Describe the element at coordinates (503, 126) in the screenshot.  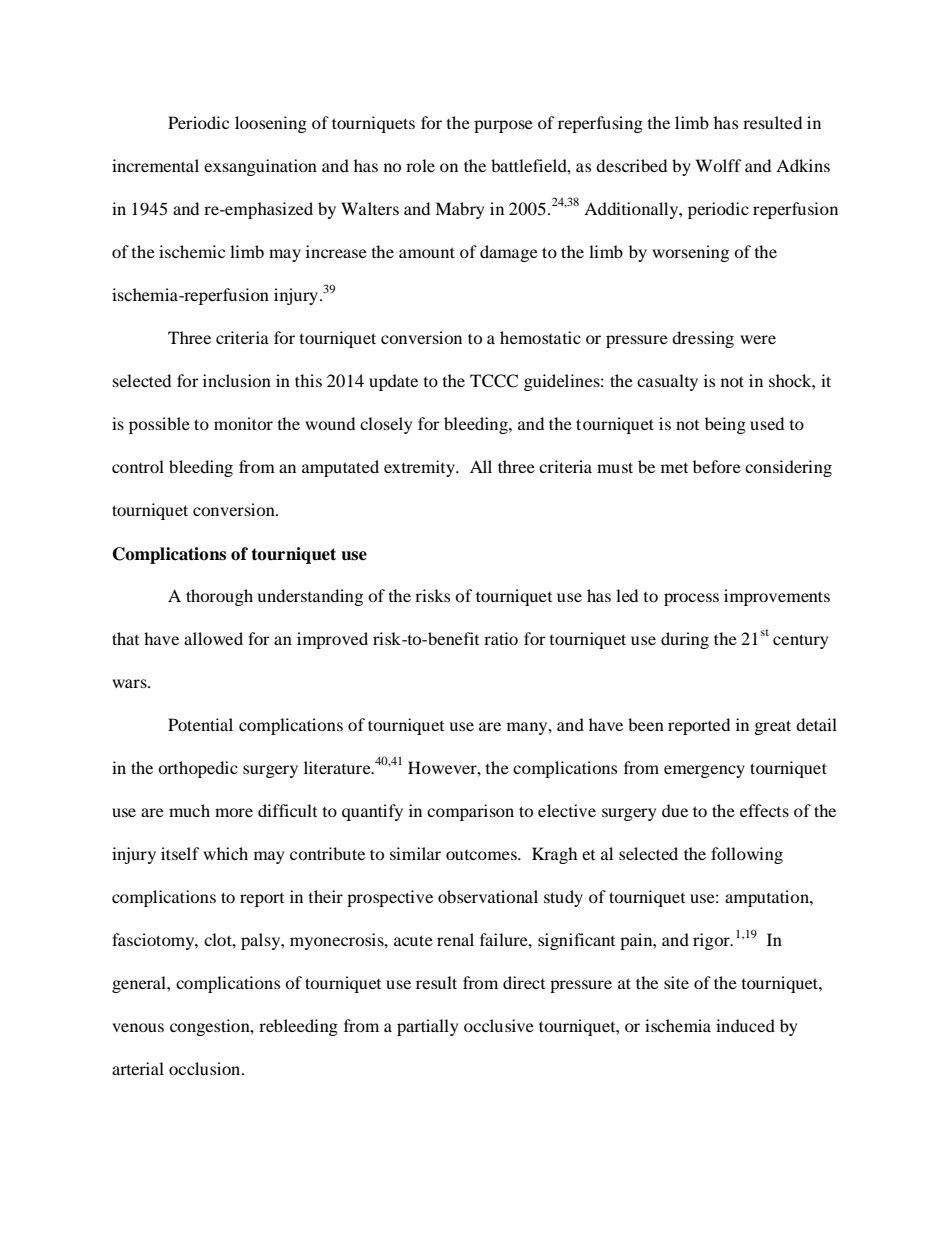
I see `purpose` at that location.
